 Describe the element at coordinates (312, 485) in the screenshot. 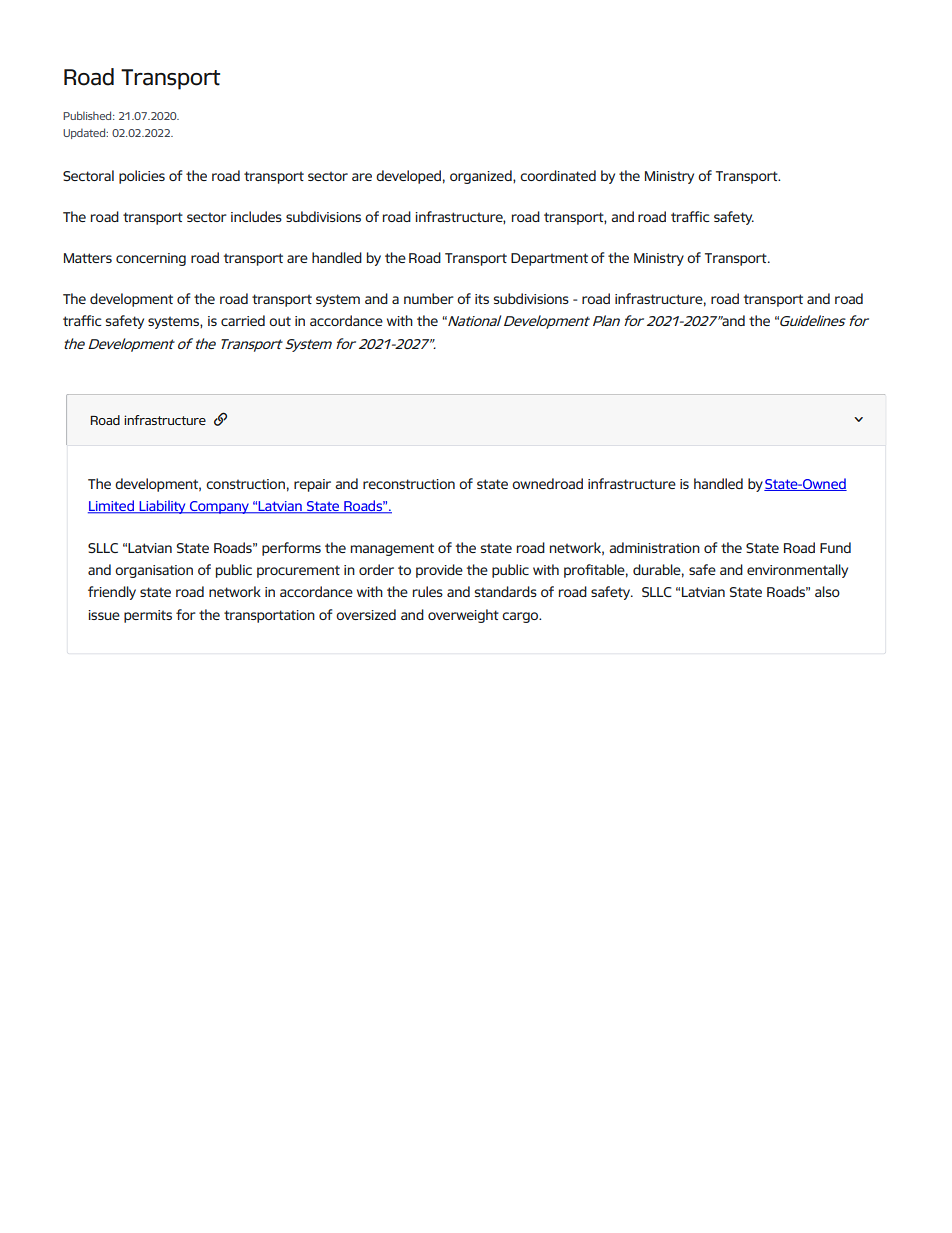

I see `repair` at that location.
